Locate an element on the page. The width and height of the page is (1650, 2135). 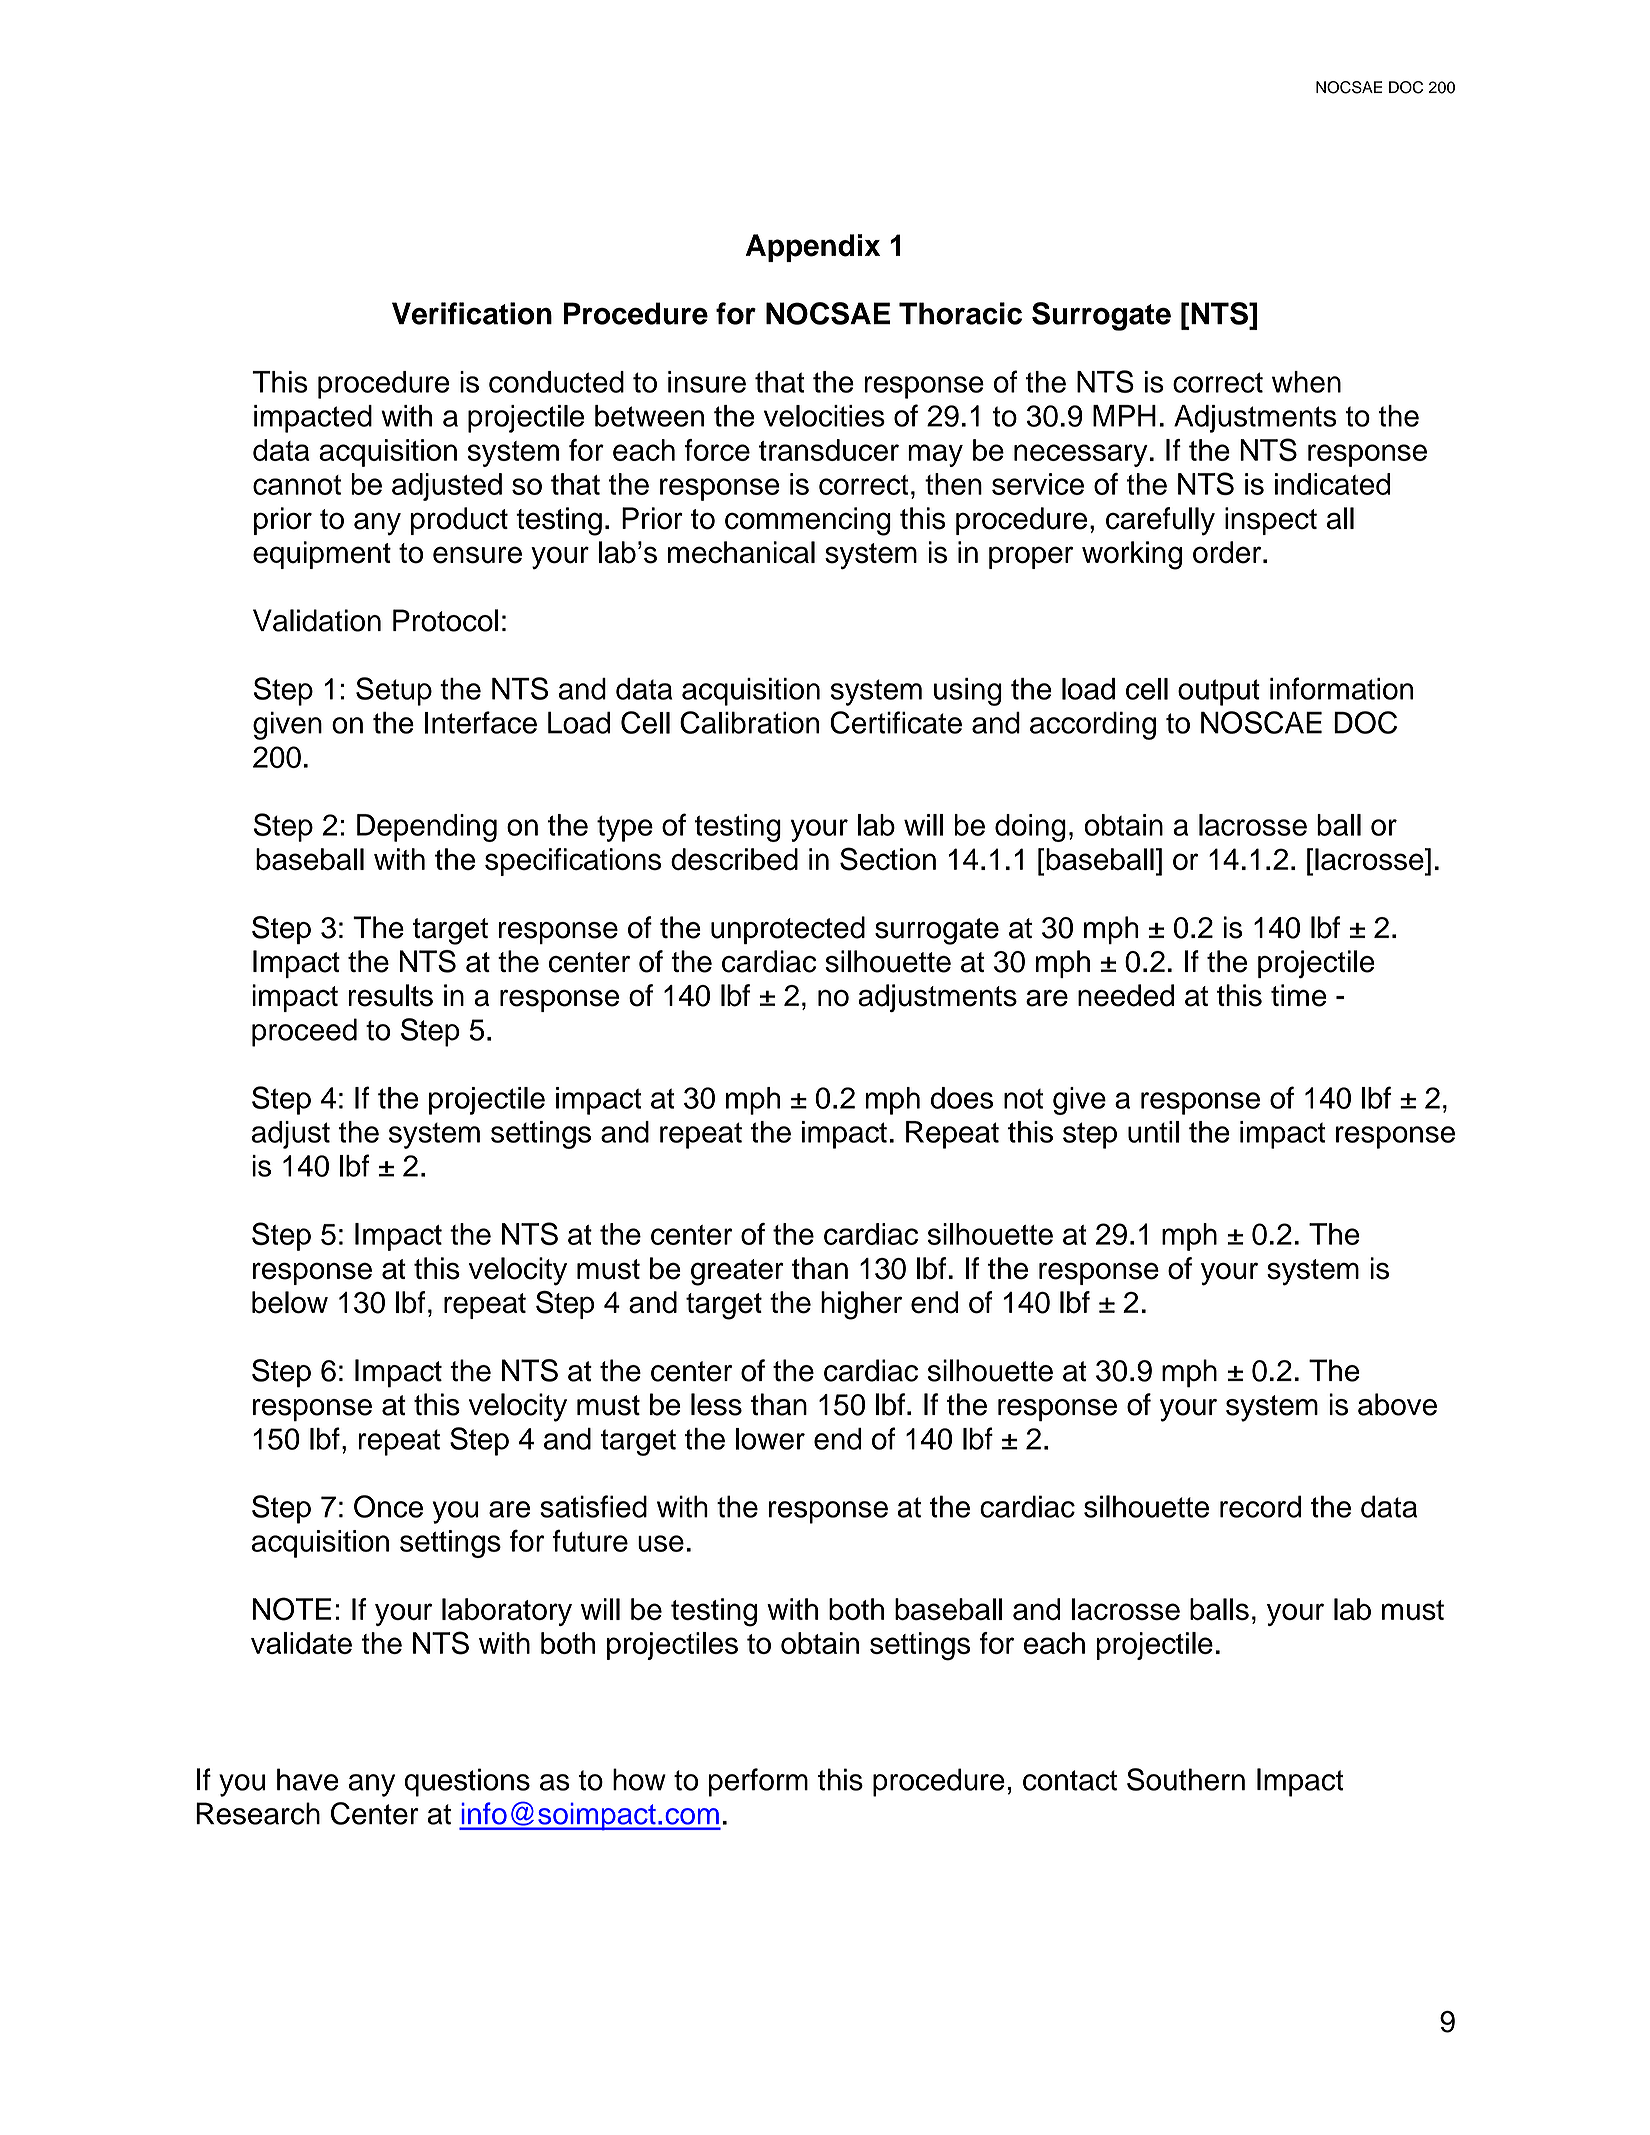
Setup is located at coordinates (394, 691).
